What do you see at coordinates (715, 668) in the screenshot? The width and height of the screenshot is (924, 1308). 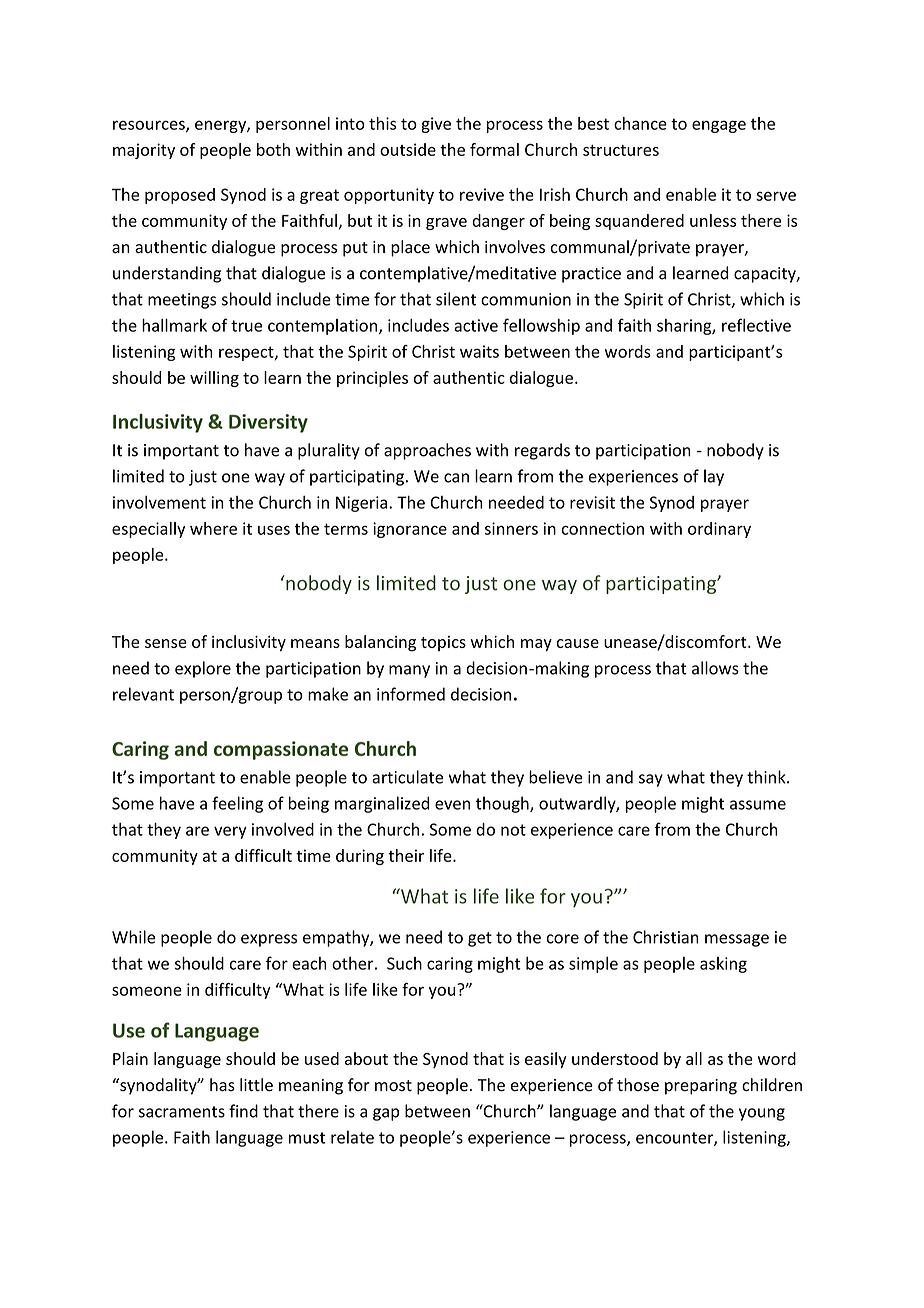 I see `allows` at bounding box center [715, 668].
